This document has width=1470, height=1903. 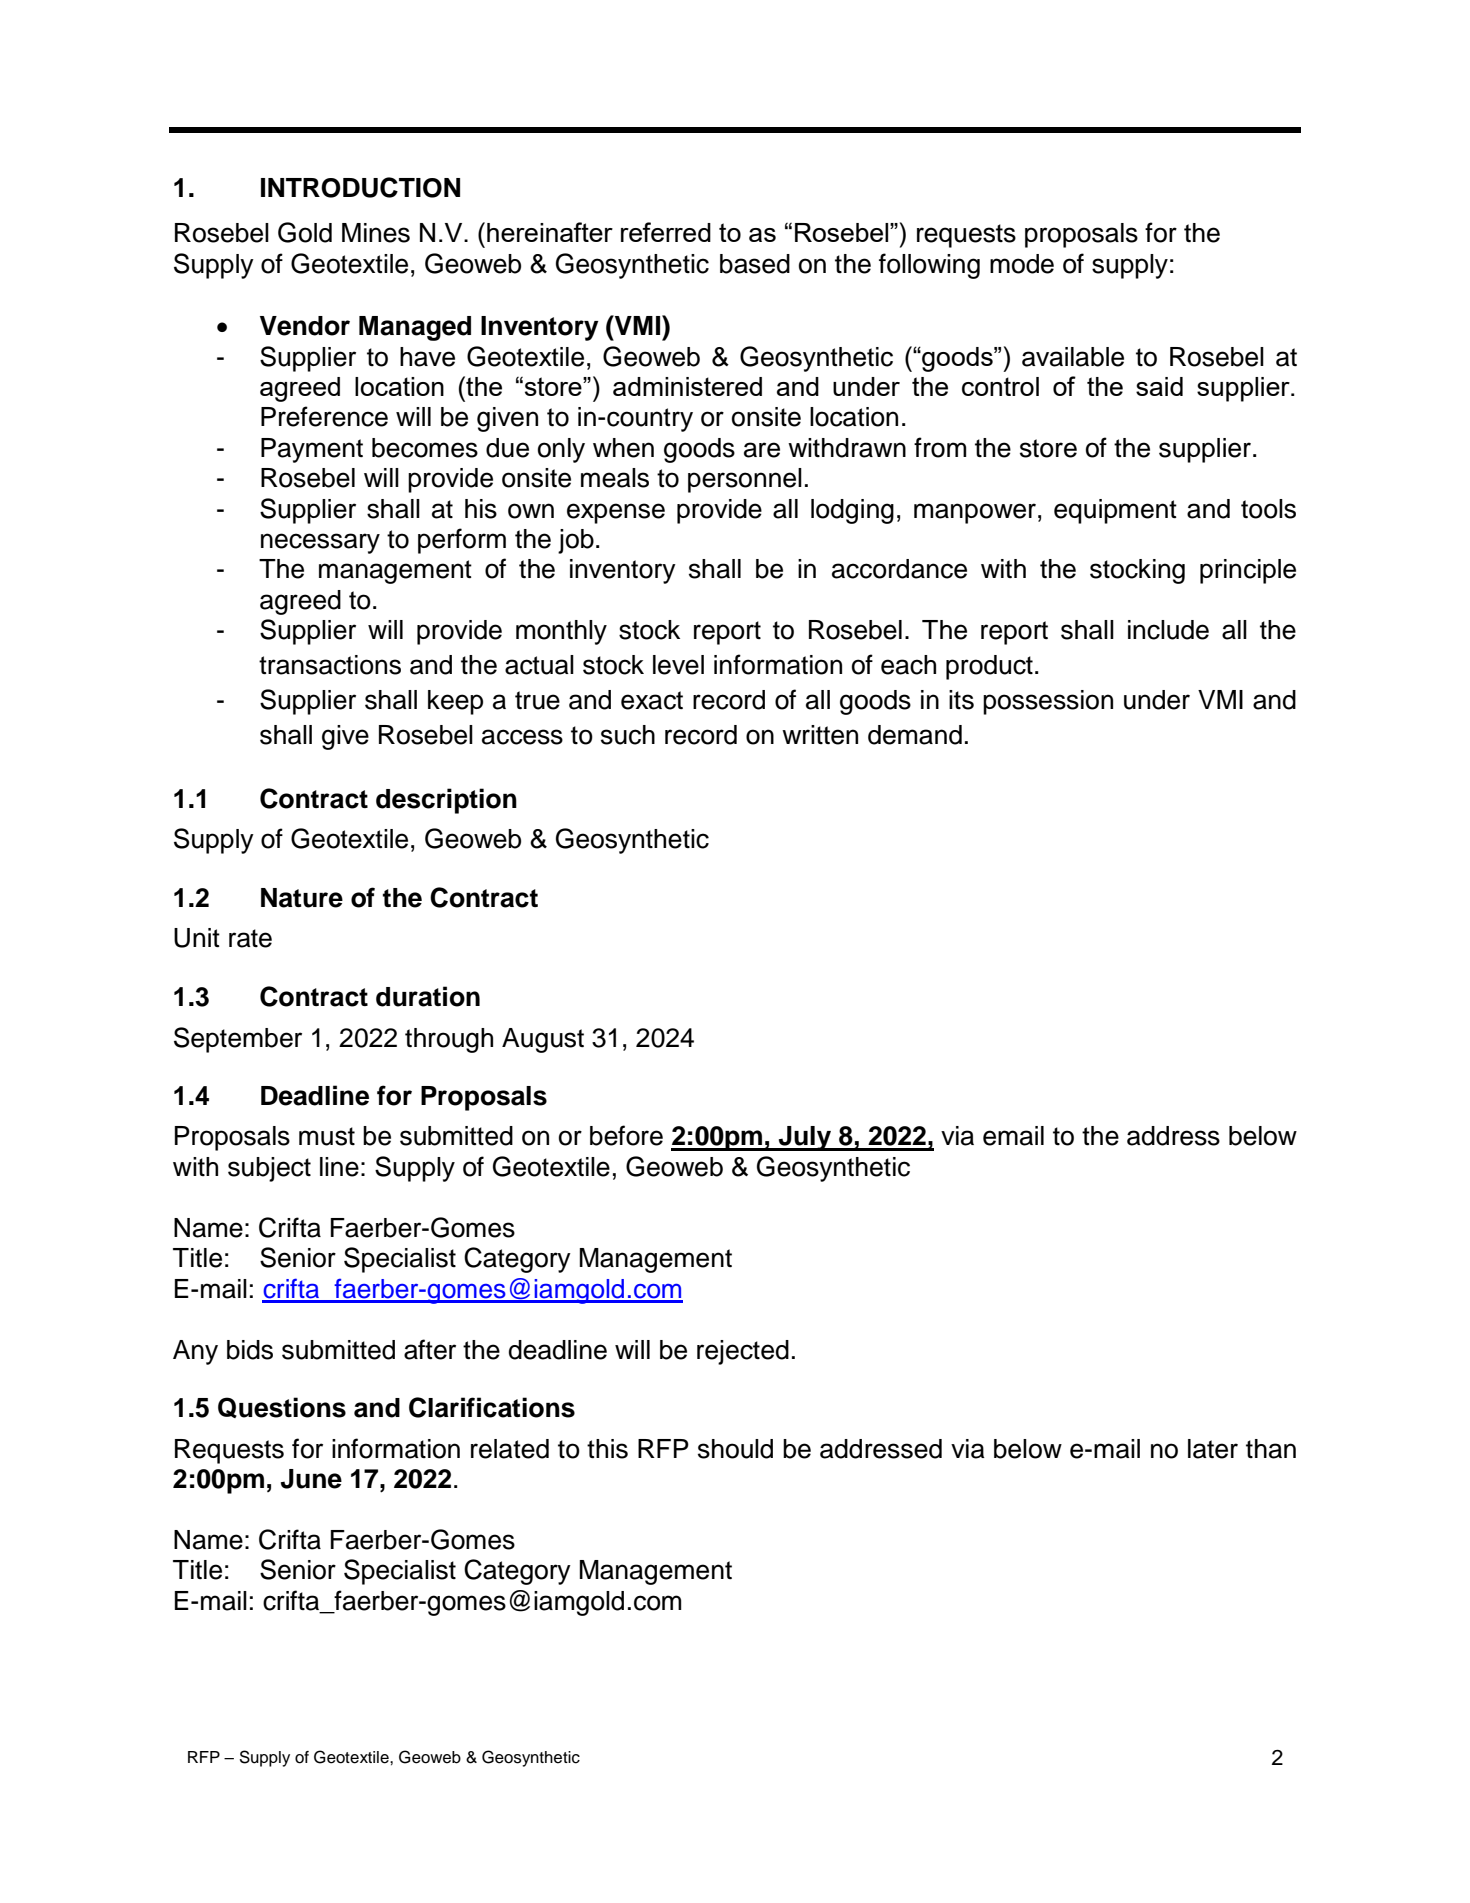 I want to click on should, so click(x=735, y=1449).
